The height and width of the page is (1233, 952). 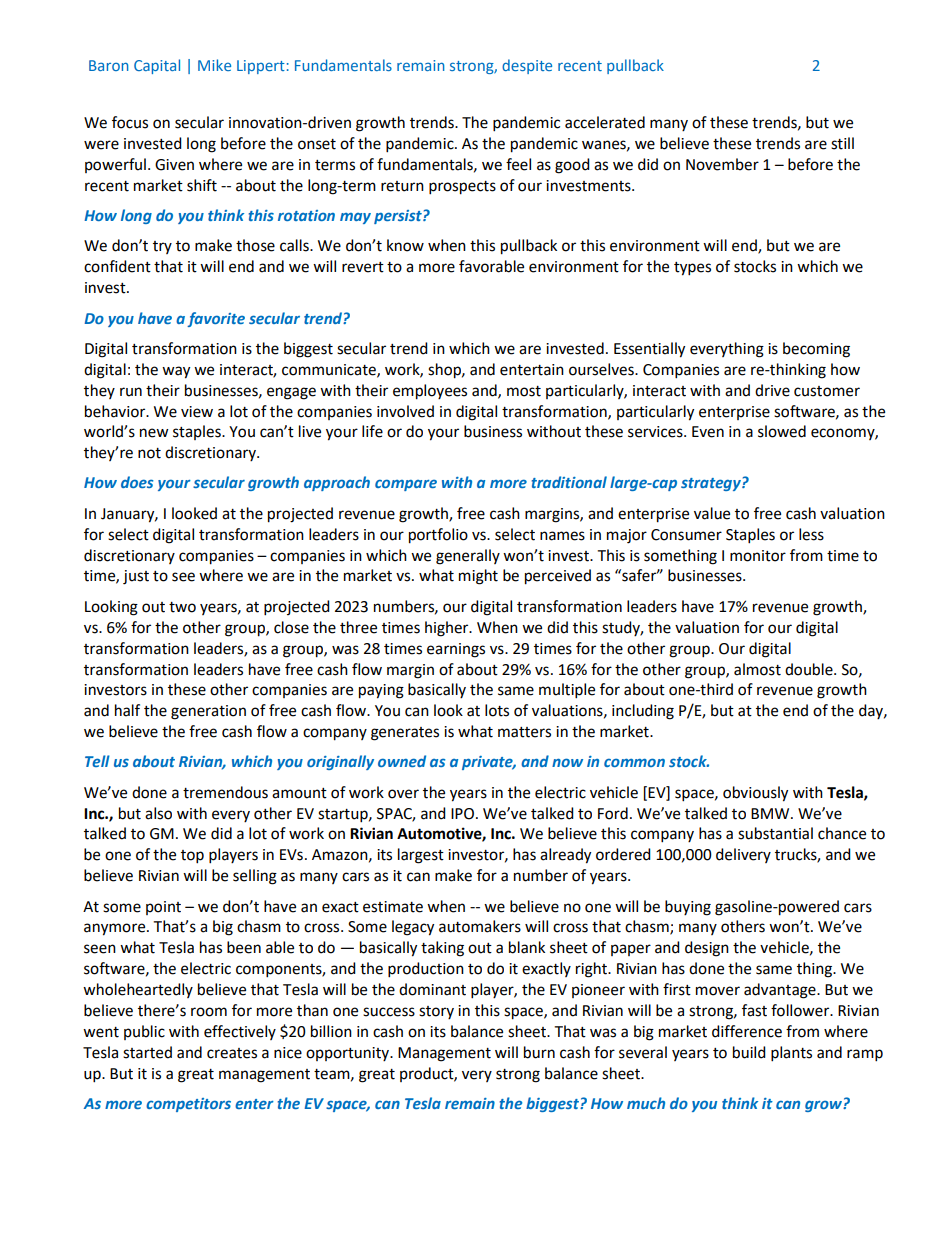 What do you see at coordinates (188, 1105) in the page?
I see `competitors` at bounding box center [188, 1105].
